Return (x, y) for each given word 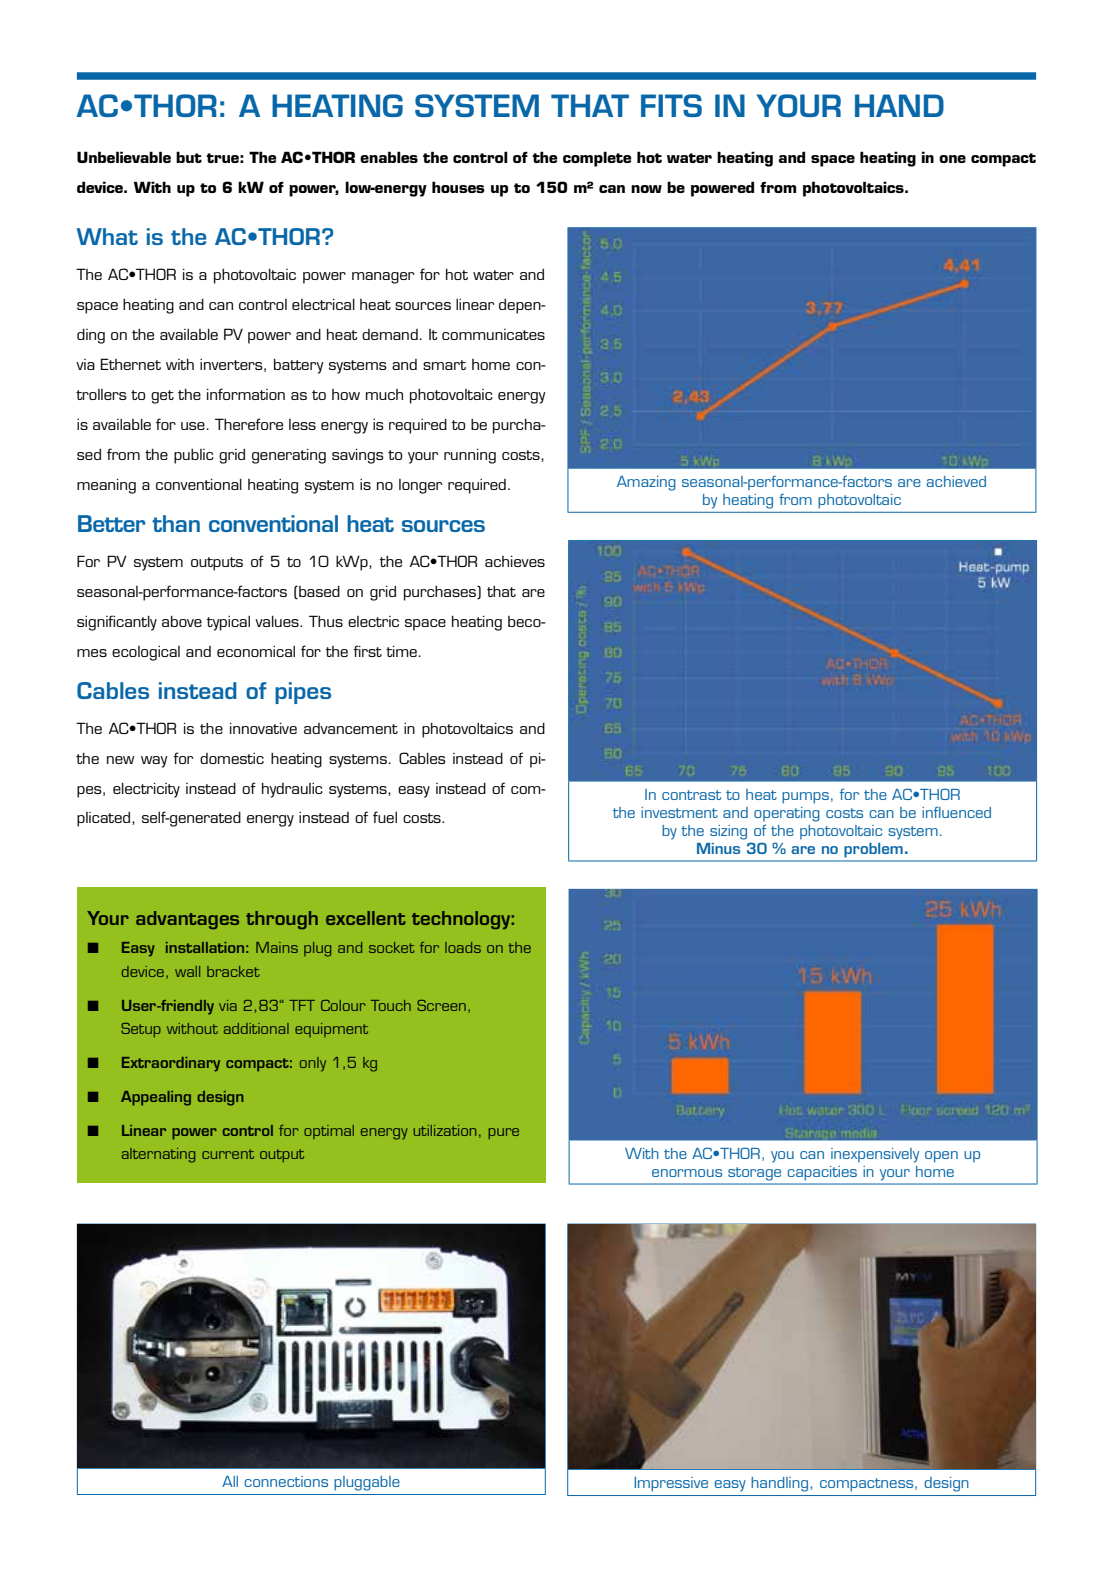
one (952, 159)
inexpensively (875, 1155)
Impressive (671, 1484)
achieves (515, 561)
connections (286, 1481)
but (189, 157)
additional (256, 1028)
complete (597, 159)
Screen (441, 1005)
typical (228, 623)
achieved (956, 481)
